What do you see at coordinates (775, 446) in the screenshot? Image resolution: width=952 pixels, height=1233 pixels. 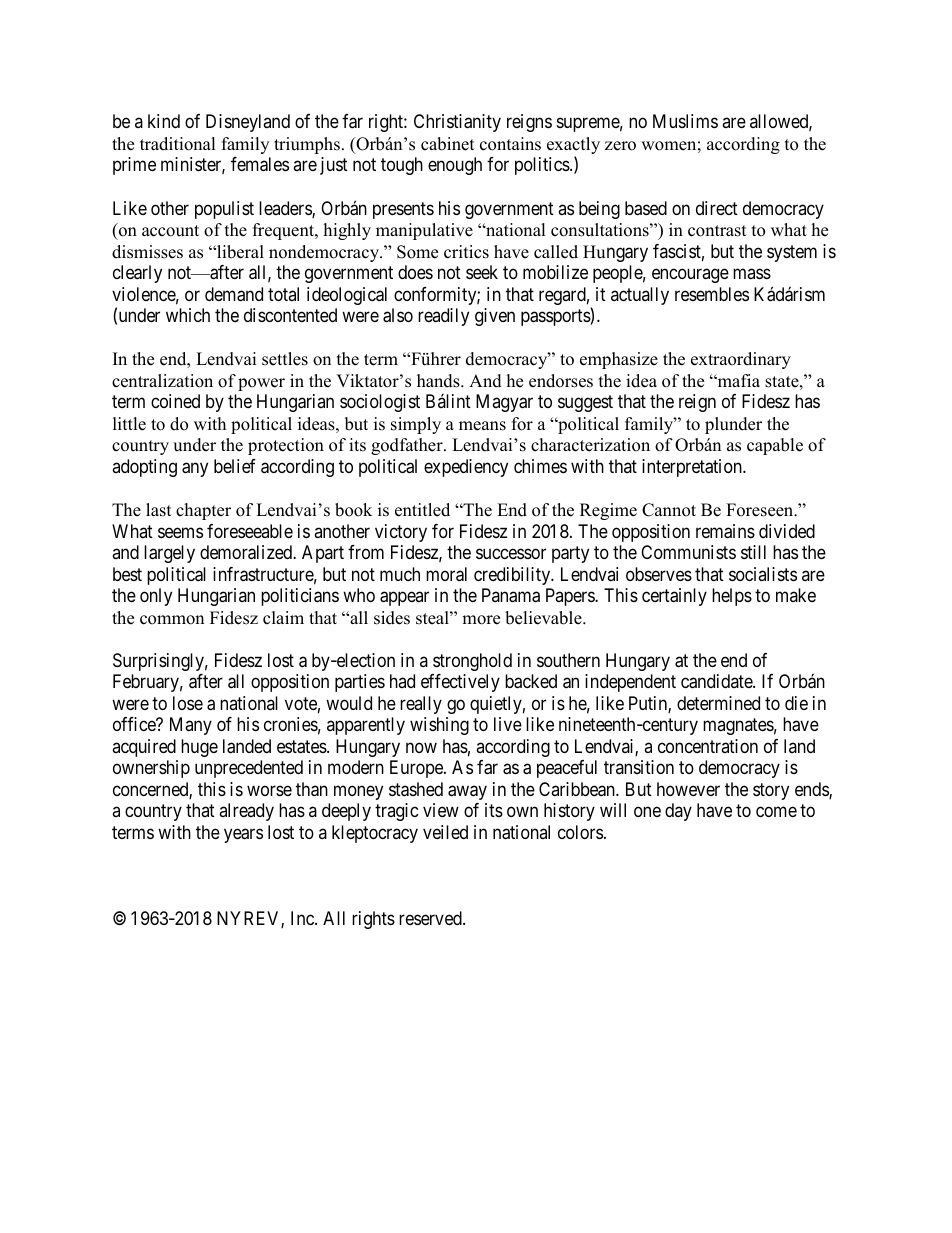 I see `capable` at bounding box center [775, 446].
